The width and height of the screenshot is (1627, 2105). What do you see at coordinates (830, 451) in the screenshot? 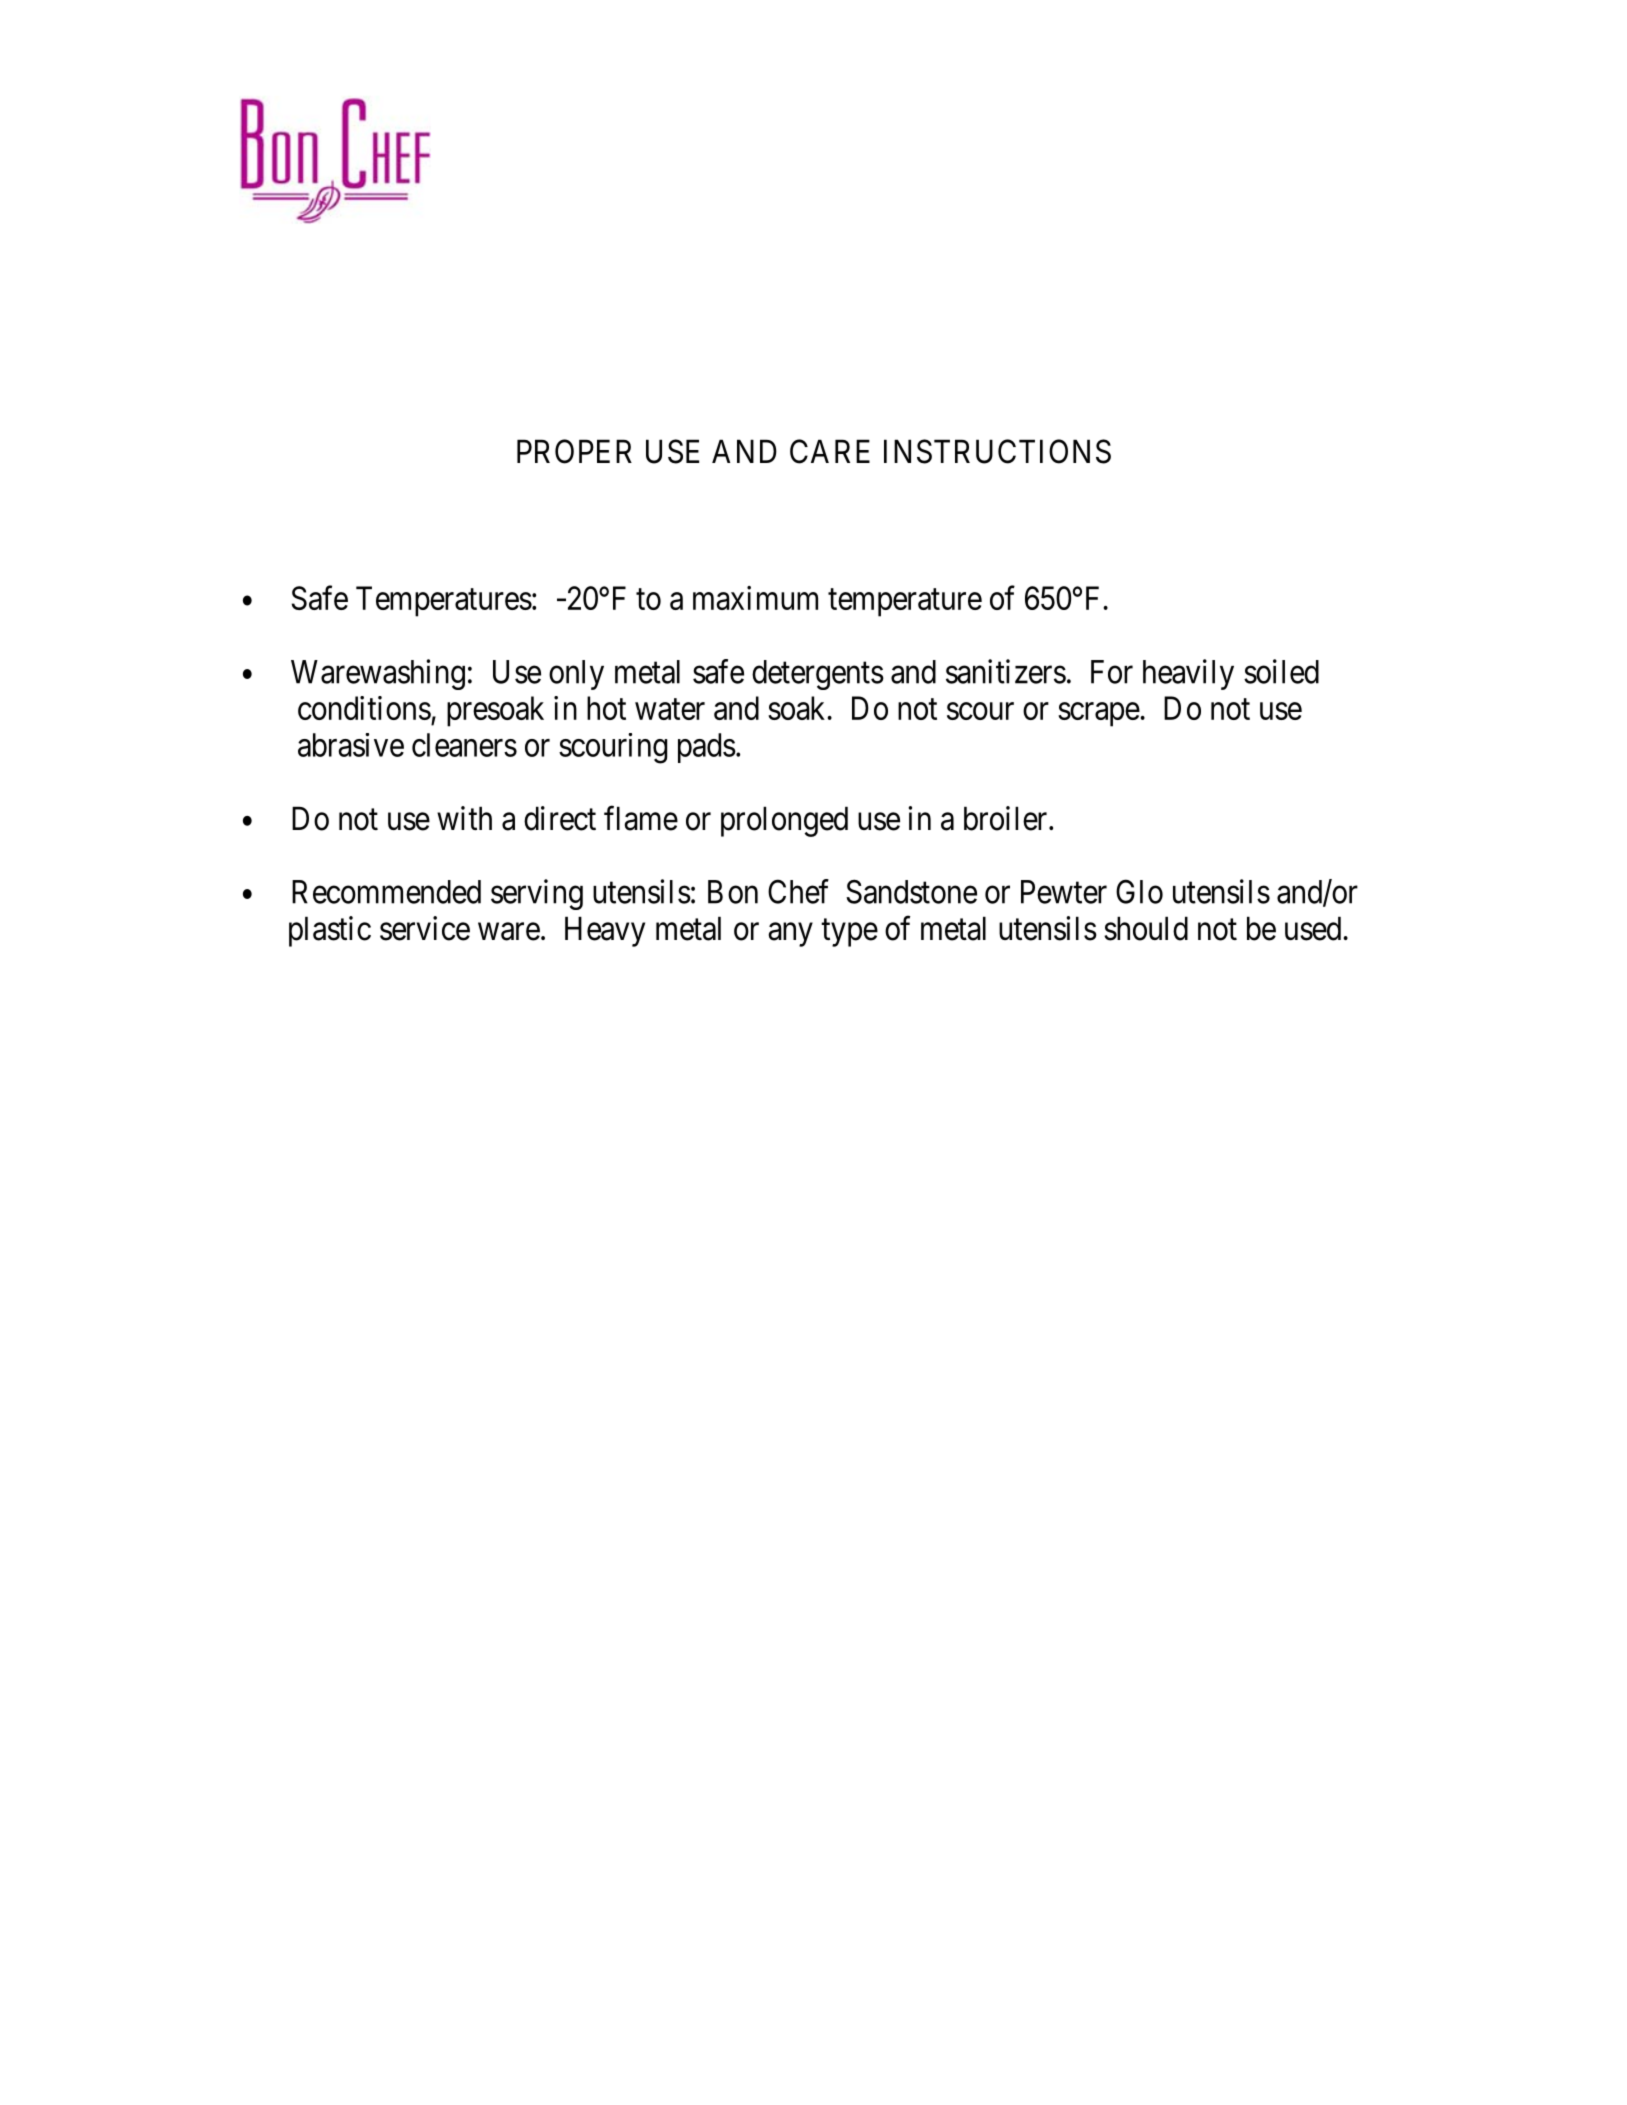
I see `CARE` at bounding box center [830, 451].
